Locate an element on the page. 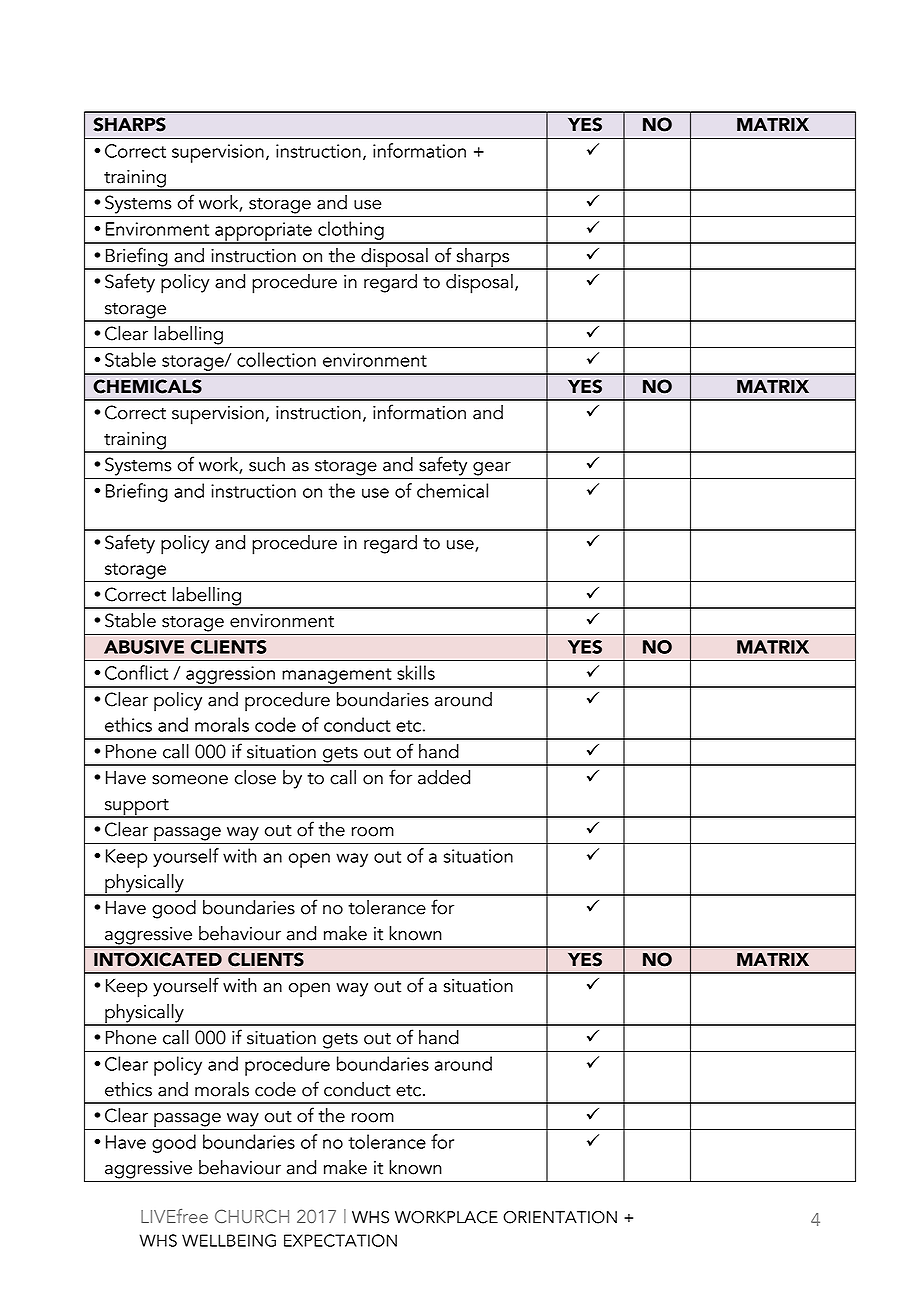 This image has width=924, height=1308. appropriate is located at coordinates (263, 232).
